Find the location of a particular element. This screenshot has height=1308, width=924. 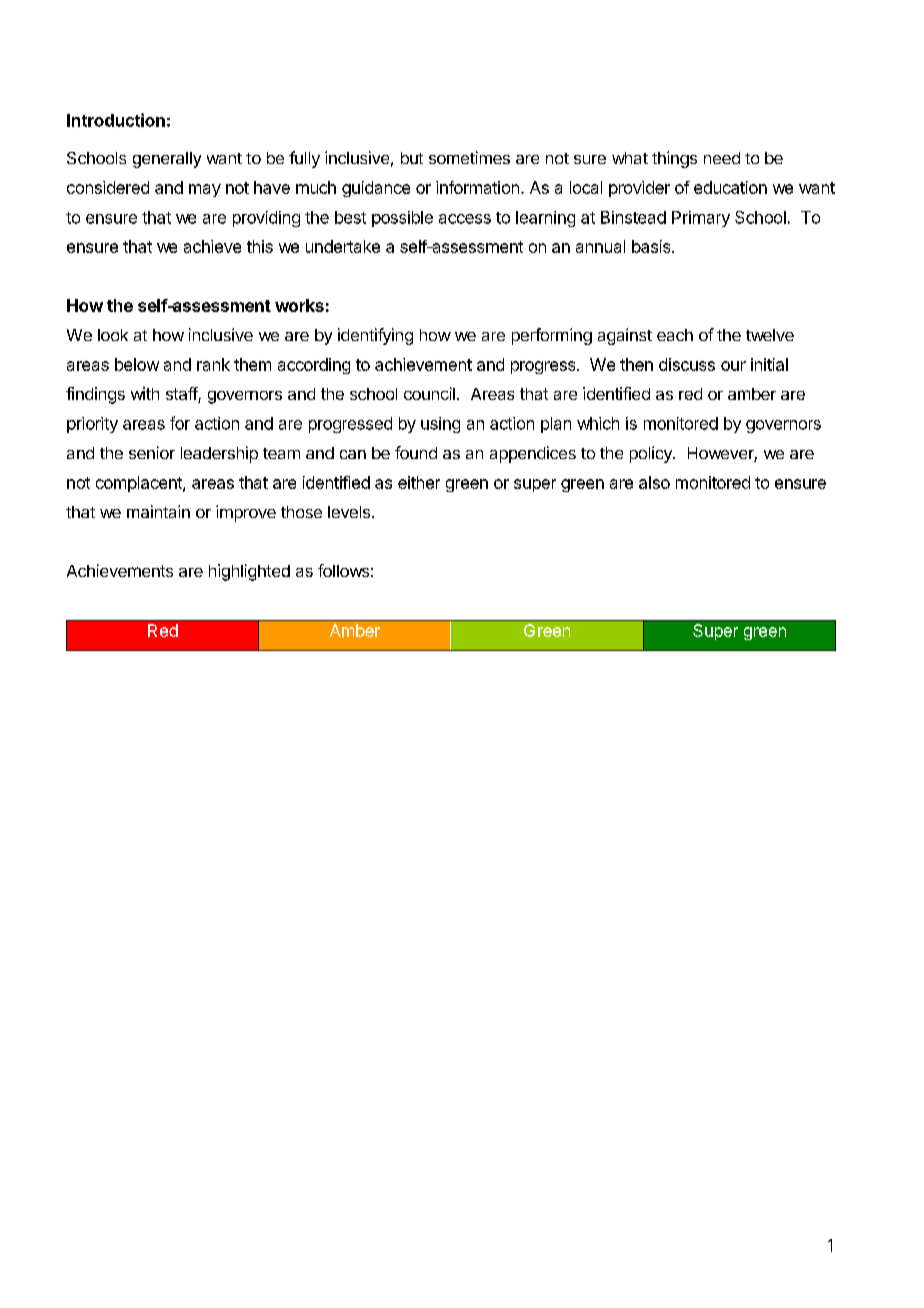

Introduction is located at coordinates (116, 120).
